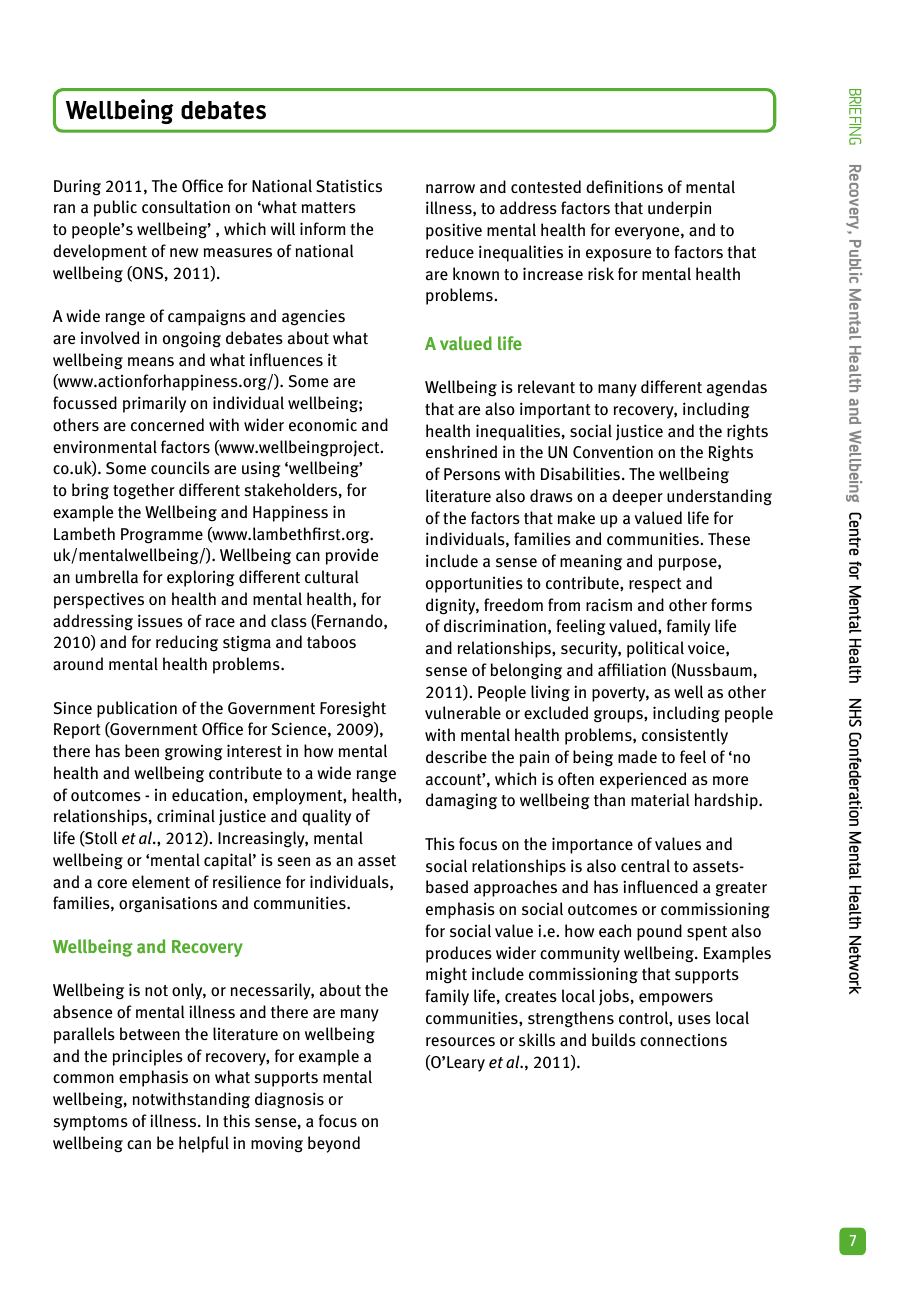  Describe the element at coordinates (201, 578) in the screenshot. I see `exploring` at that location.
